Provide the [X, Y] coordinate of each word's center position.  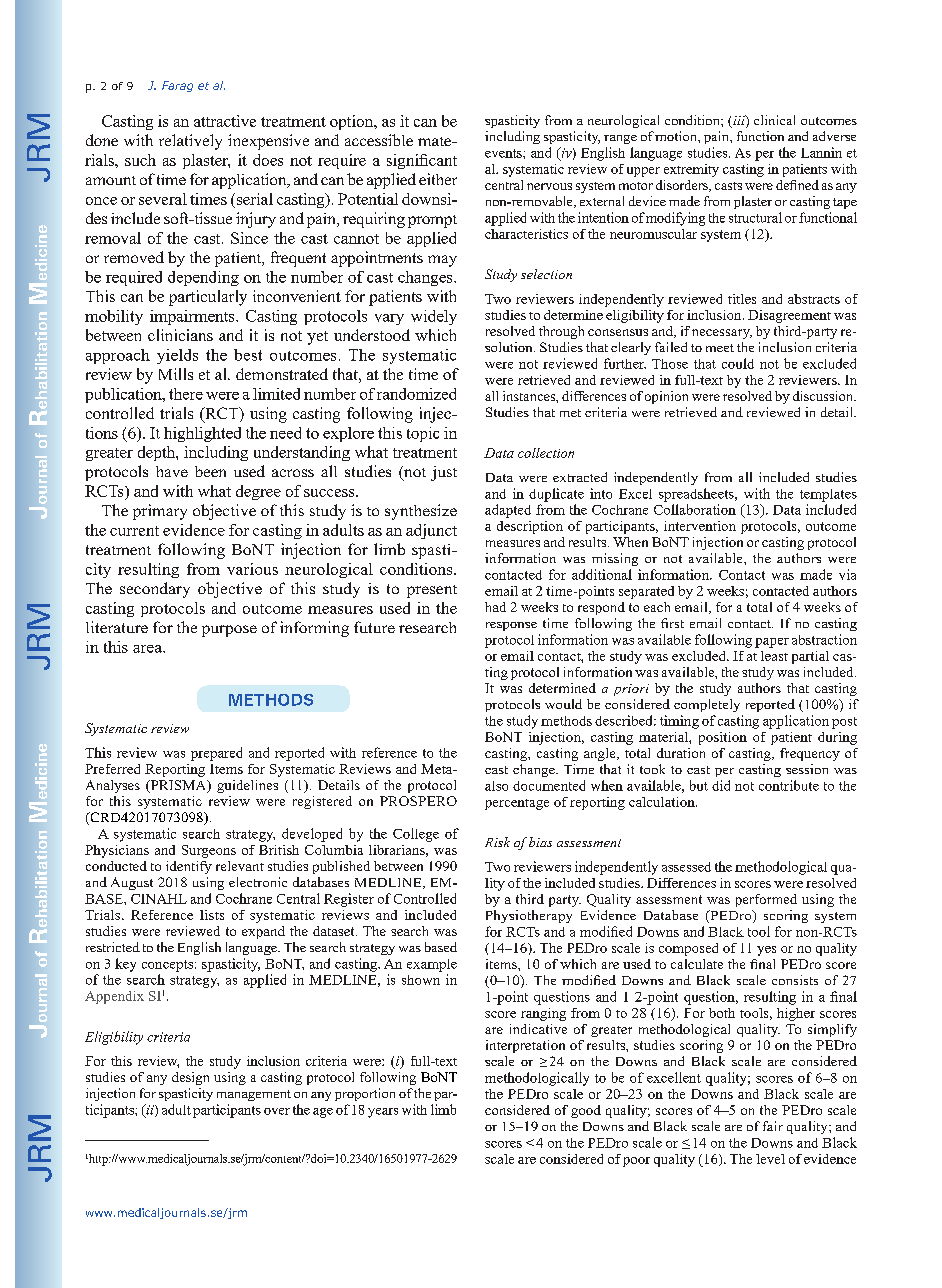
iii [739, 121]
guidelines [247, 786]
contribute [789, 785]
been [210, 471]
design [190, 1078]
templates [828, 495]
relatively [190, 142]
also [496, 786]
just [444, 473]
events [504, 153]
